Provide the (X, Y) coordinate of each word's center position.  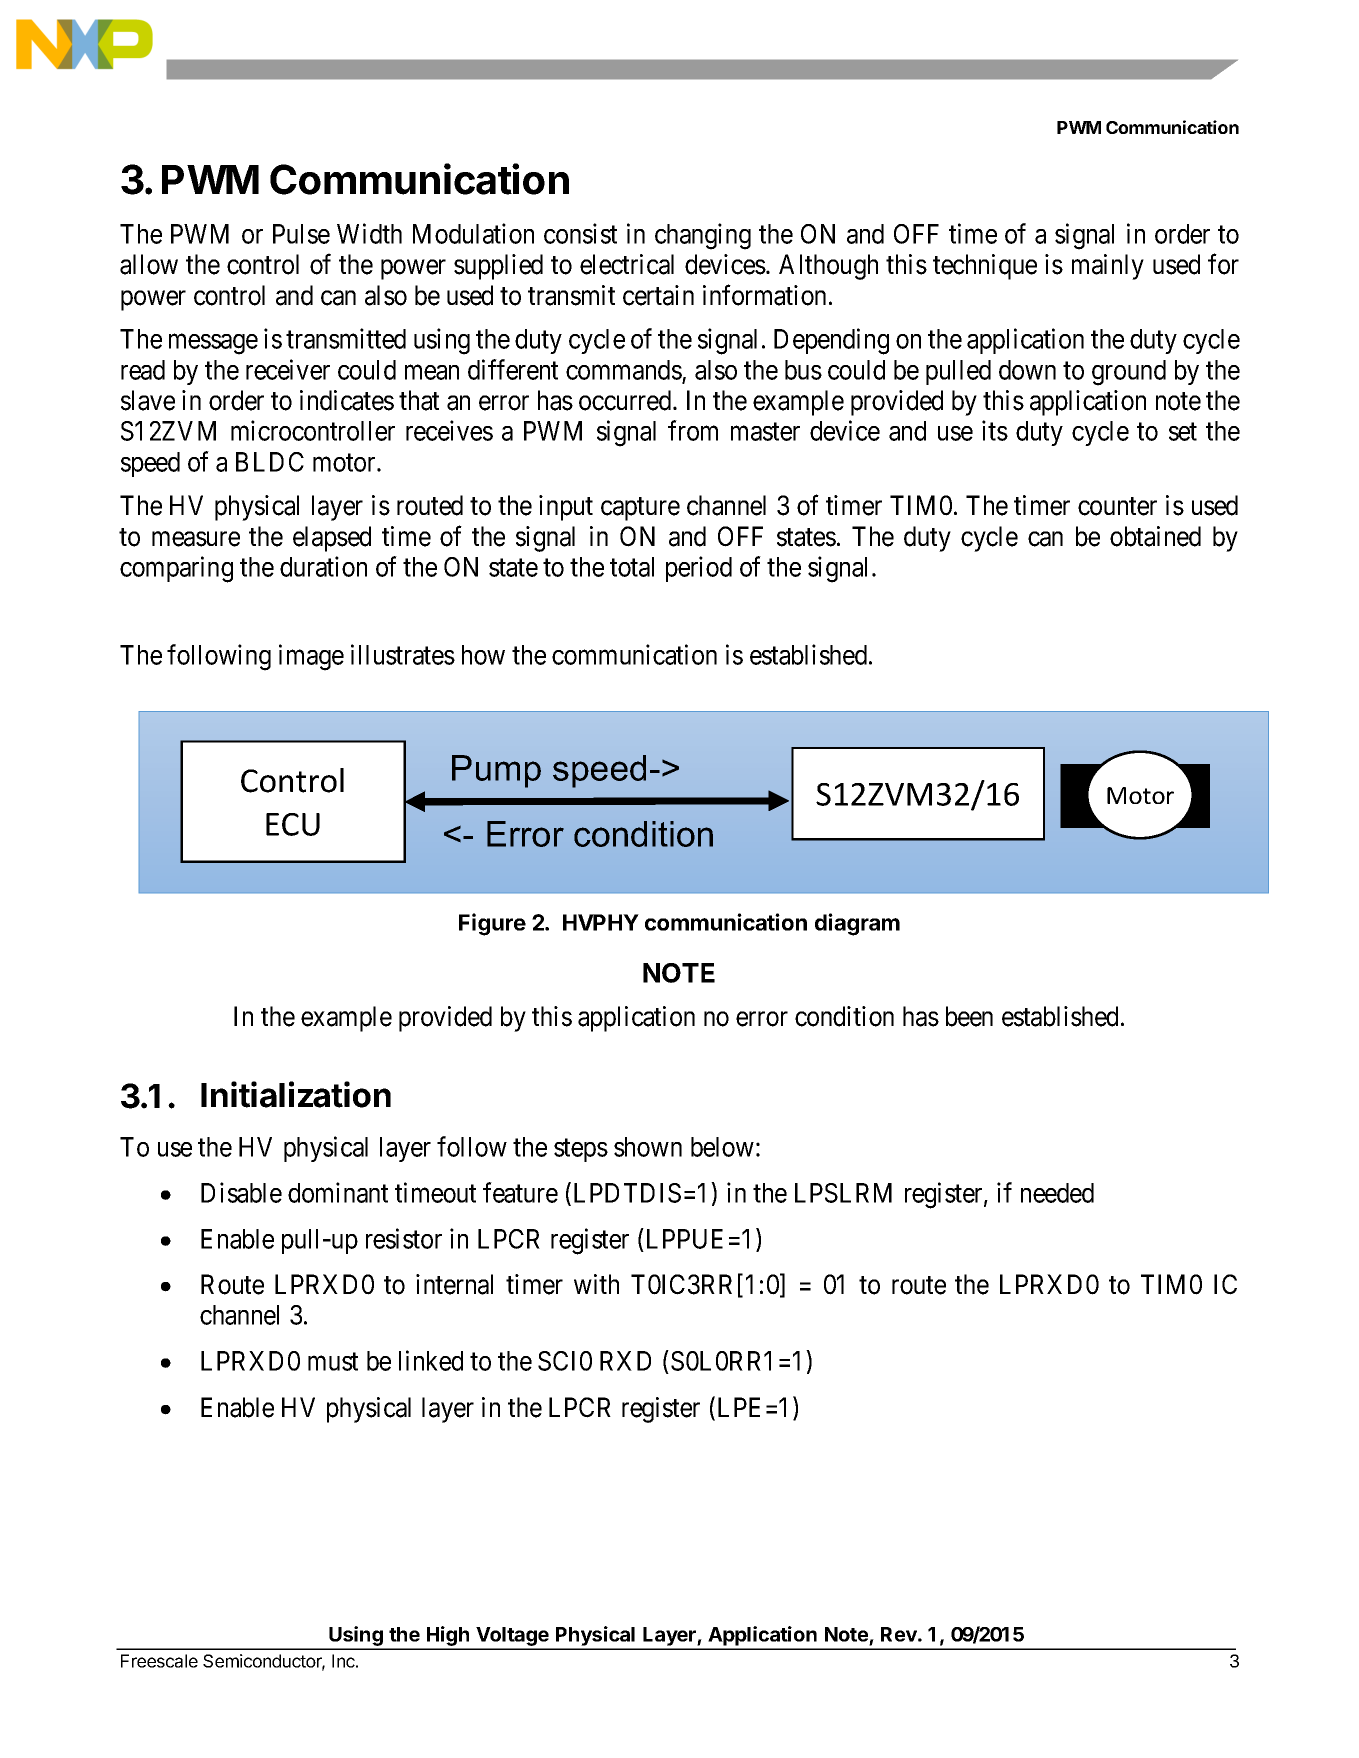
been (969, 1016)
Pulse (301, 234)
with (596, 1284)
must (333, 1362)
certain (658, 295)
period (699, 569)
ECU (293, 824)
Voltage (512, 1638)
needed (1057, 1193)
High (448, 1637)
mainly (1108, 267)
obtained (1155, 536)
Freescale (159, 1661)
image (311, 657)
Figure (492, 924)
